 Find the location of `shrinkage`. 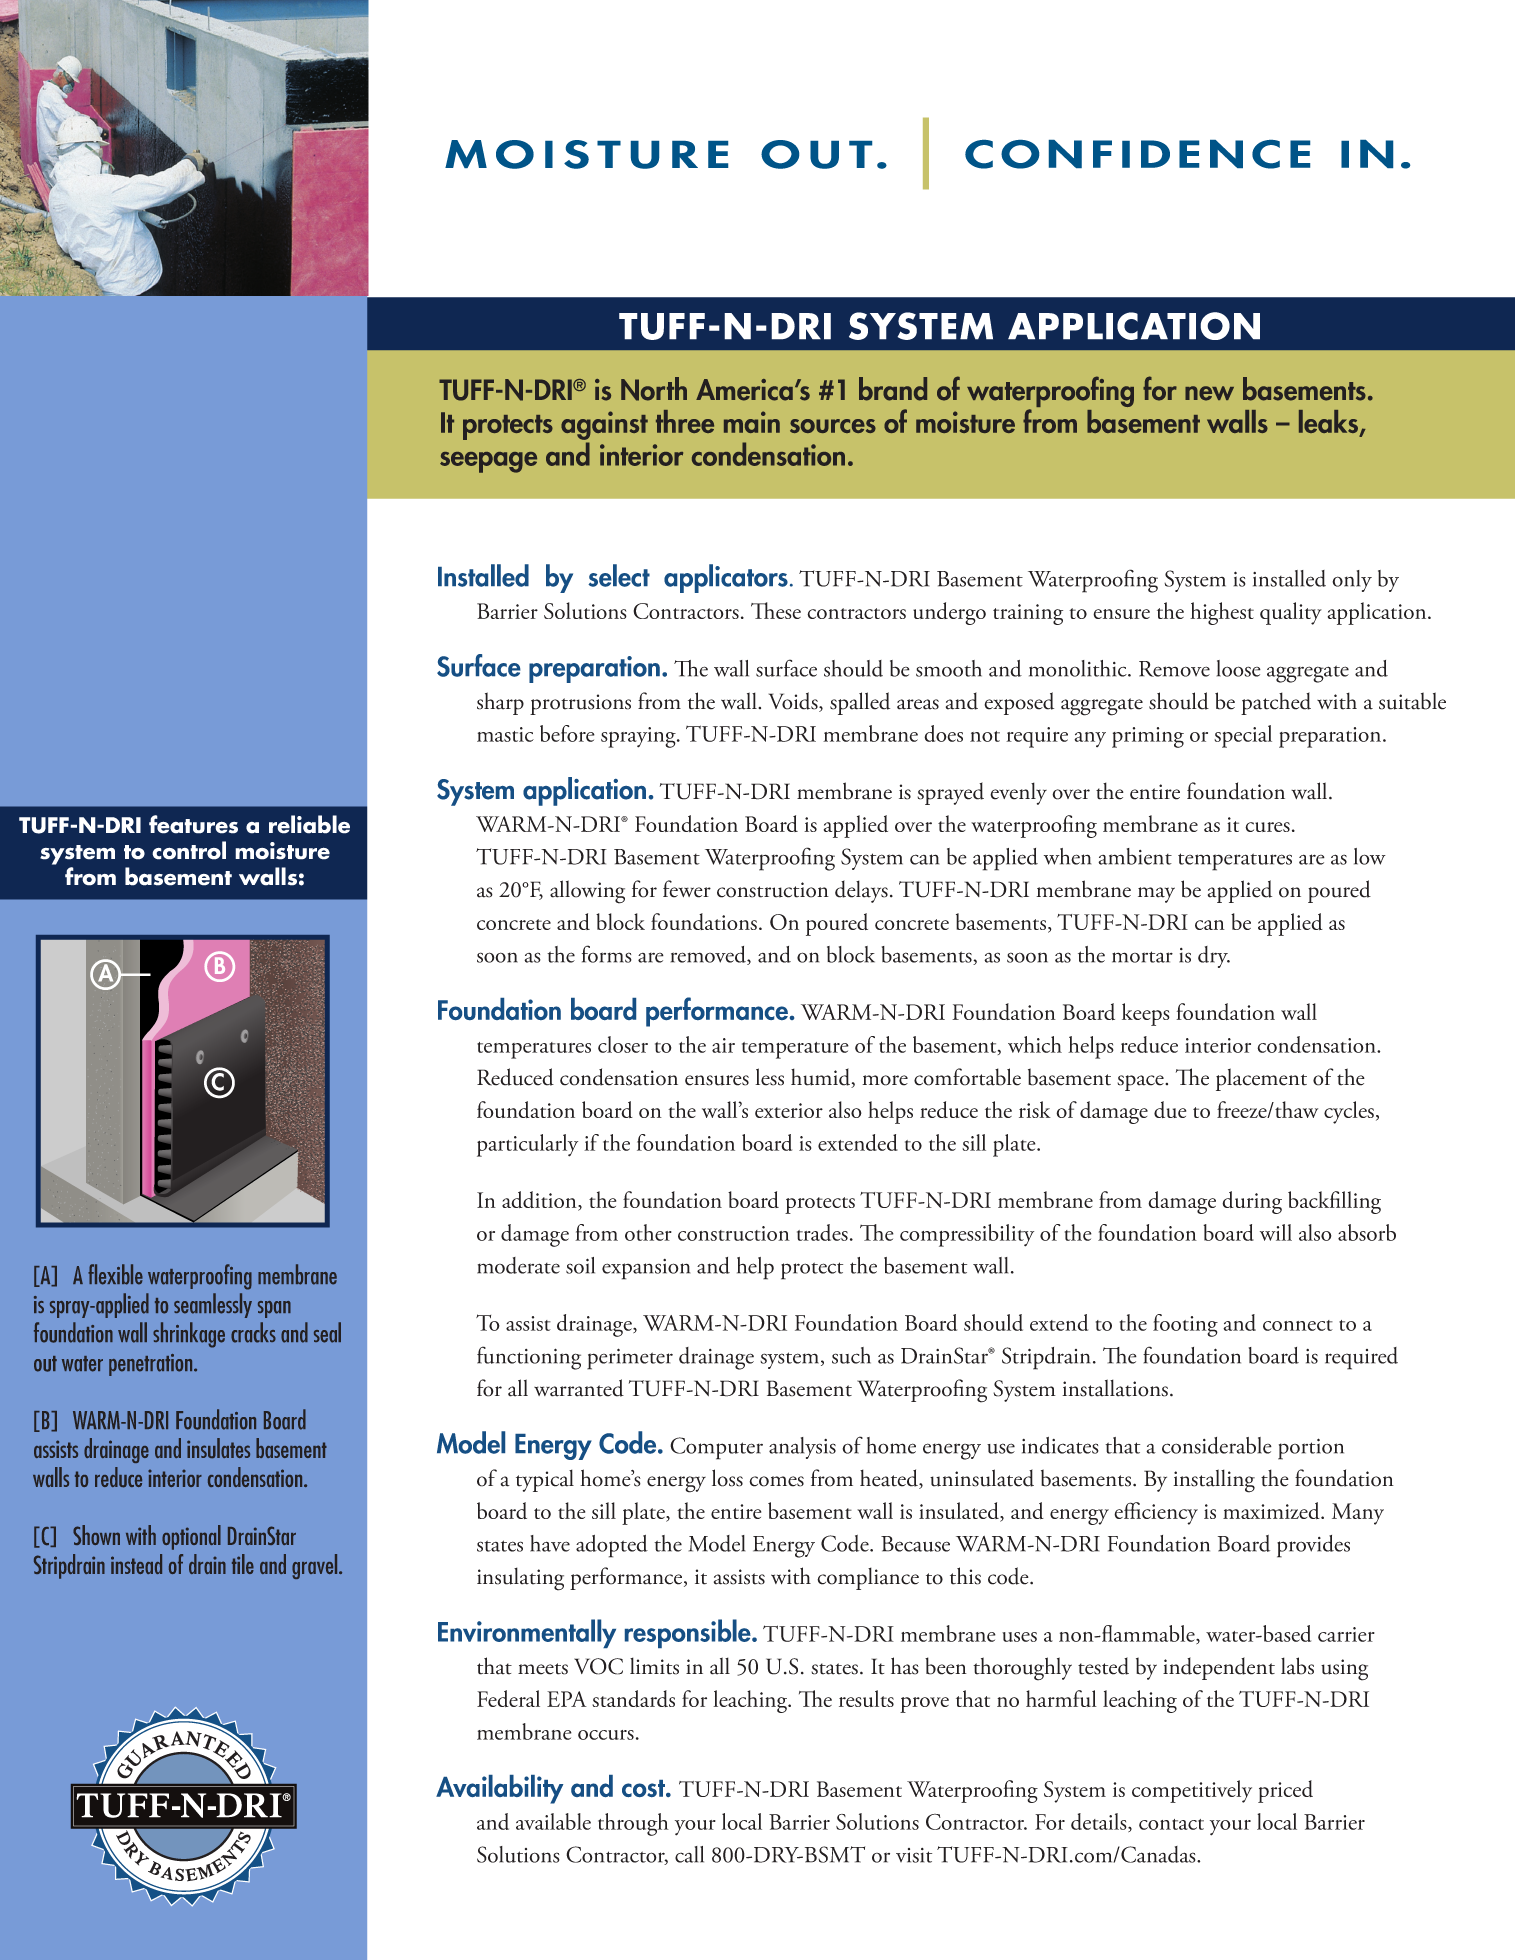

shrinkage is located at coordinates (189, 1335).
